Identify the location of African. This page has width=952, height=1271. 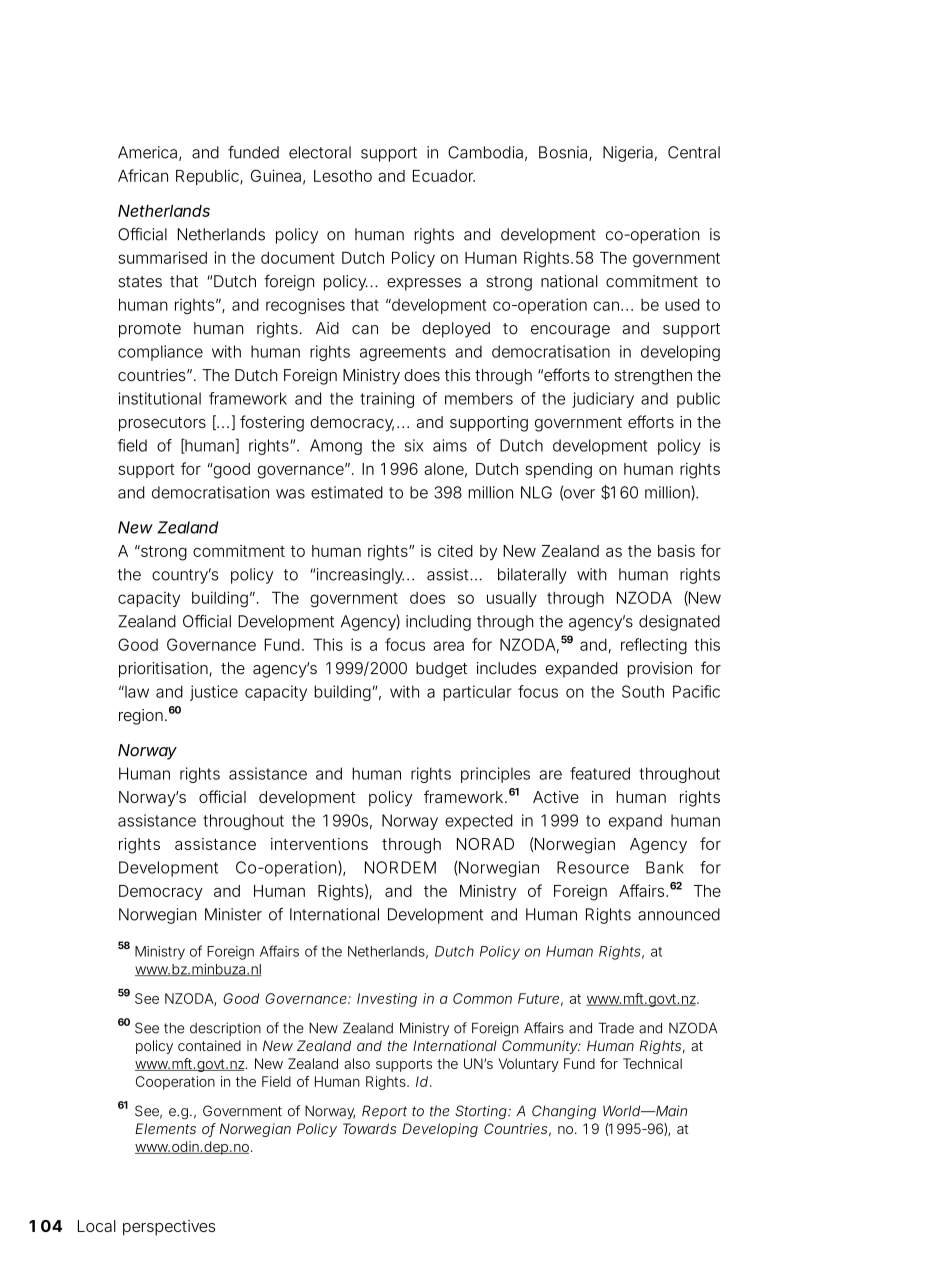
(143, 175).
